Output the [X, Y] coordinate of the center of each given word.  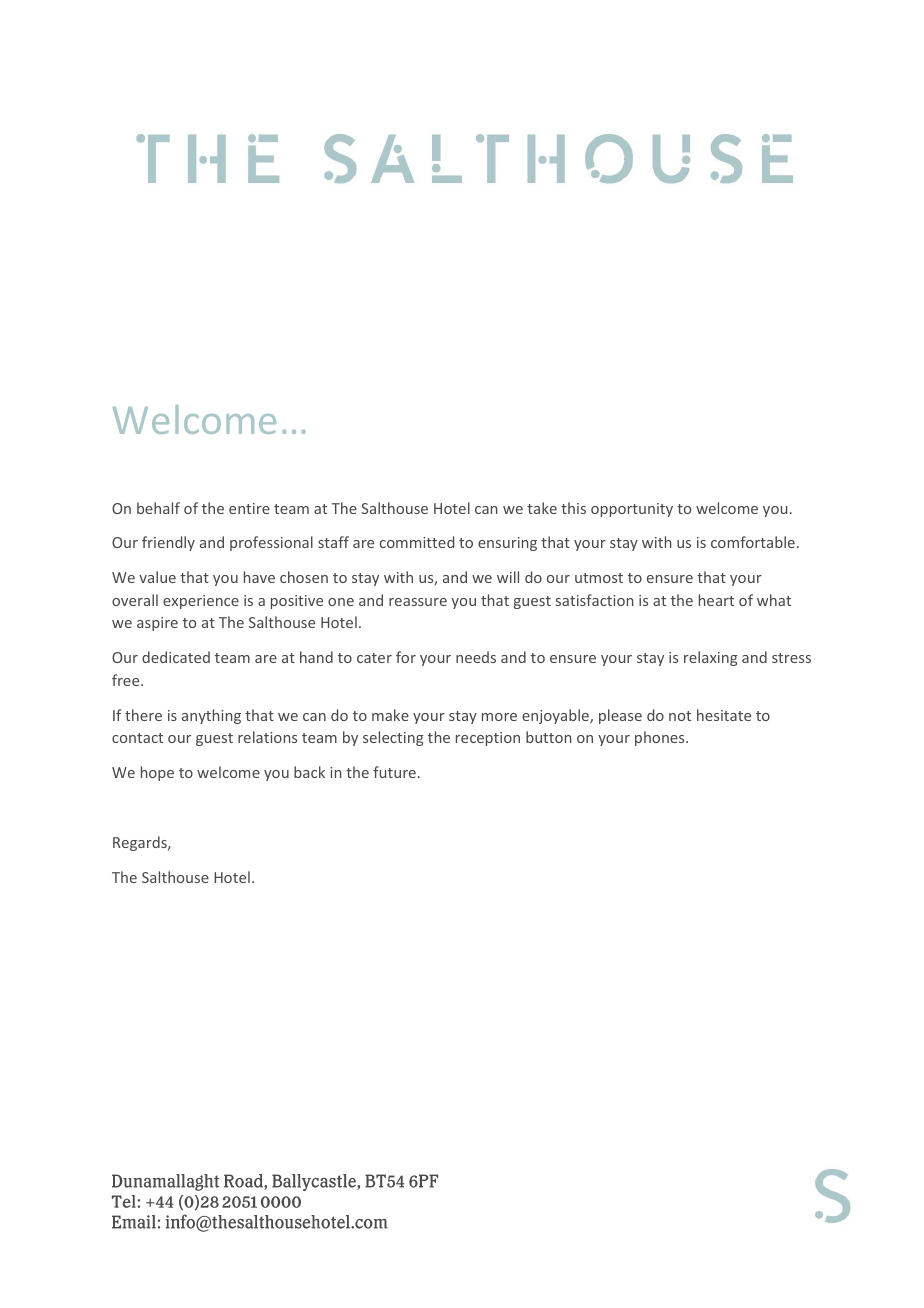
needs [476, 657]
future [394, 772]
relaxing [710, 658]
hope [157, 773]
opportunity [632, 510]
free [127, 680]
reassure [418, 602]
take [542, 508]
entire [249, 508]
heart [716, 600]
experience [201, 602]
